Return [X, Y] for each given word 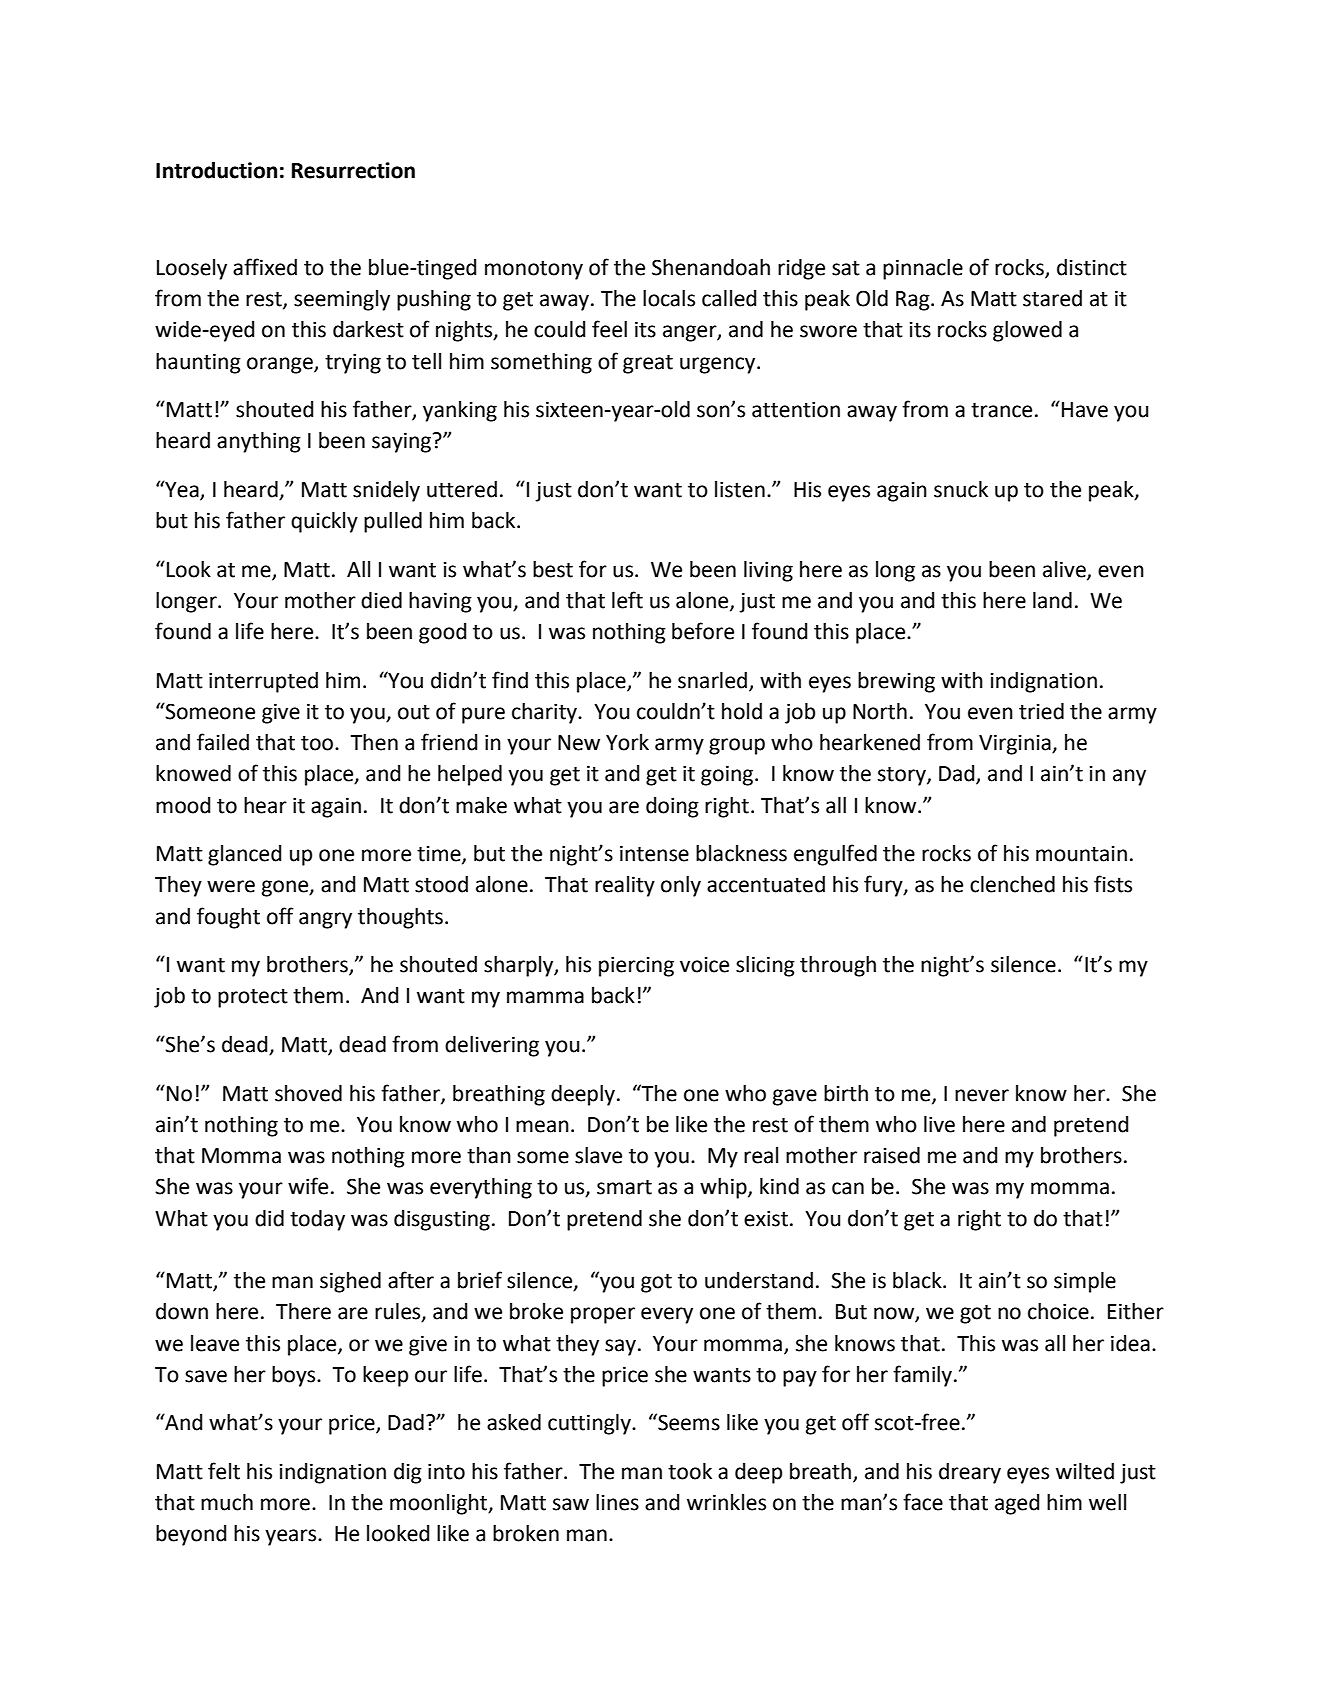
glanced [245, 855]
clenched [1012, 884]
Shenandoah [711, 267]
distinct [1092, 267]
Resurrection [353, 170]
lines [617, 1502]
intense [654, 853]
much [227, 1502]
